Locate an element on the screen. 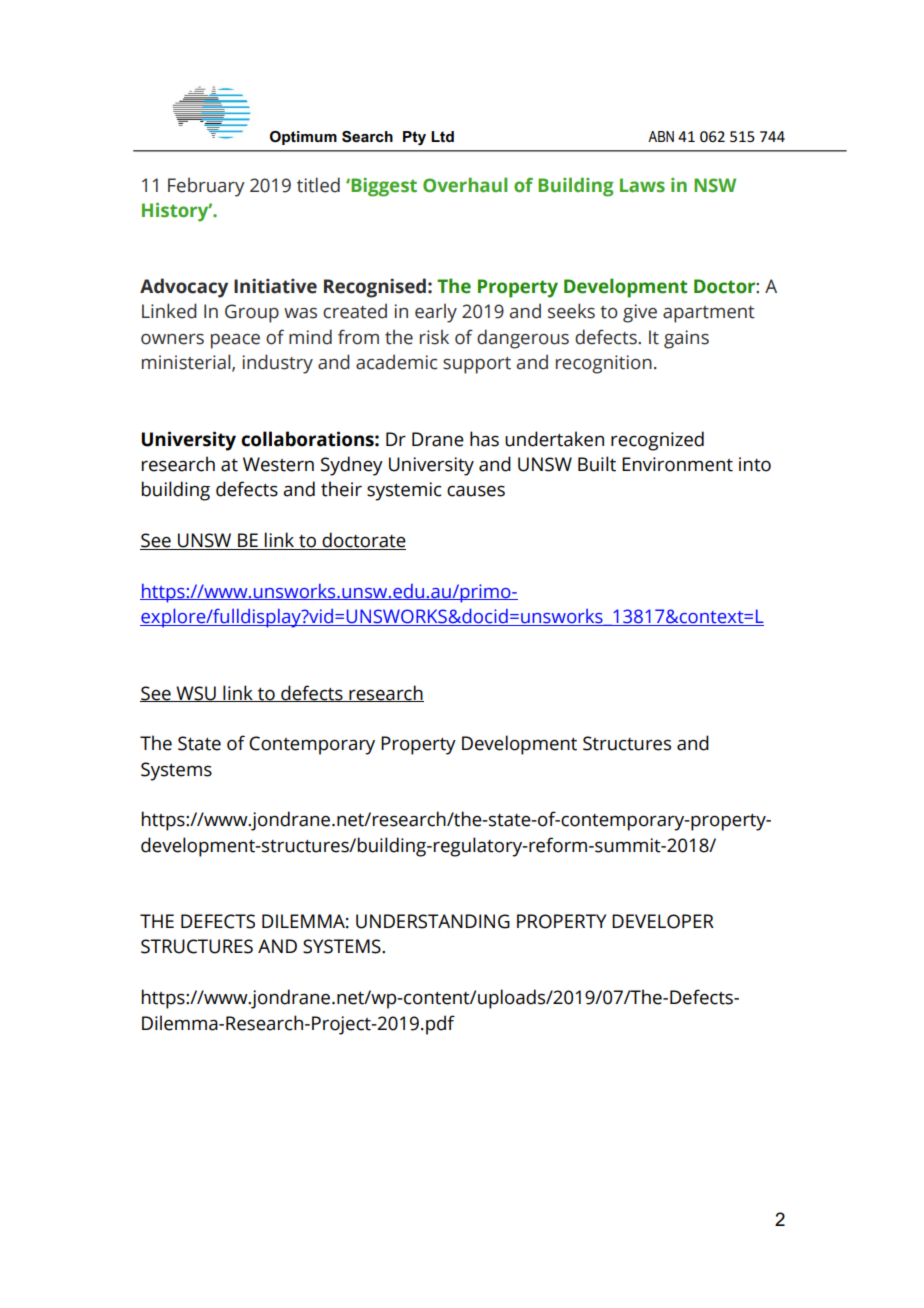  has is located at coordinates (484, 439).
